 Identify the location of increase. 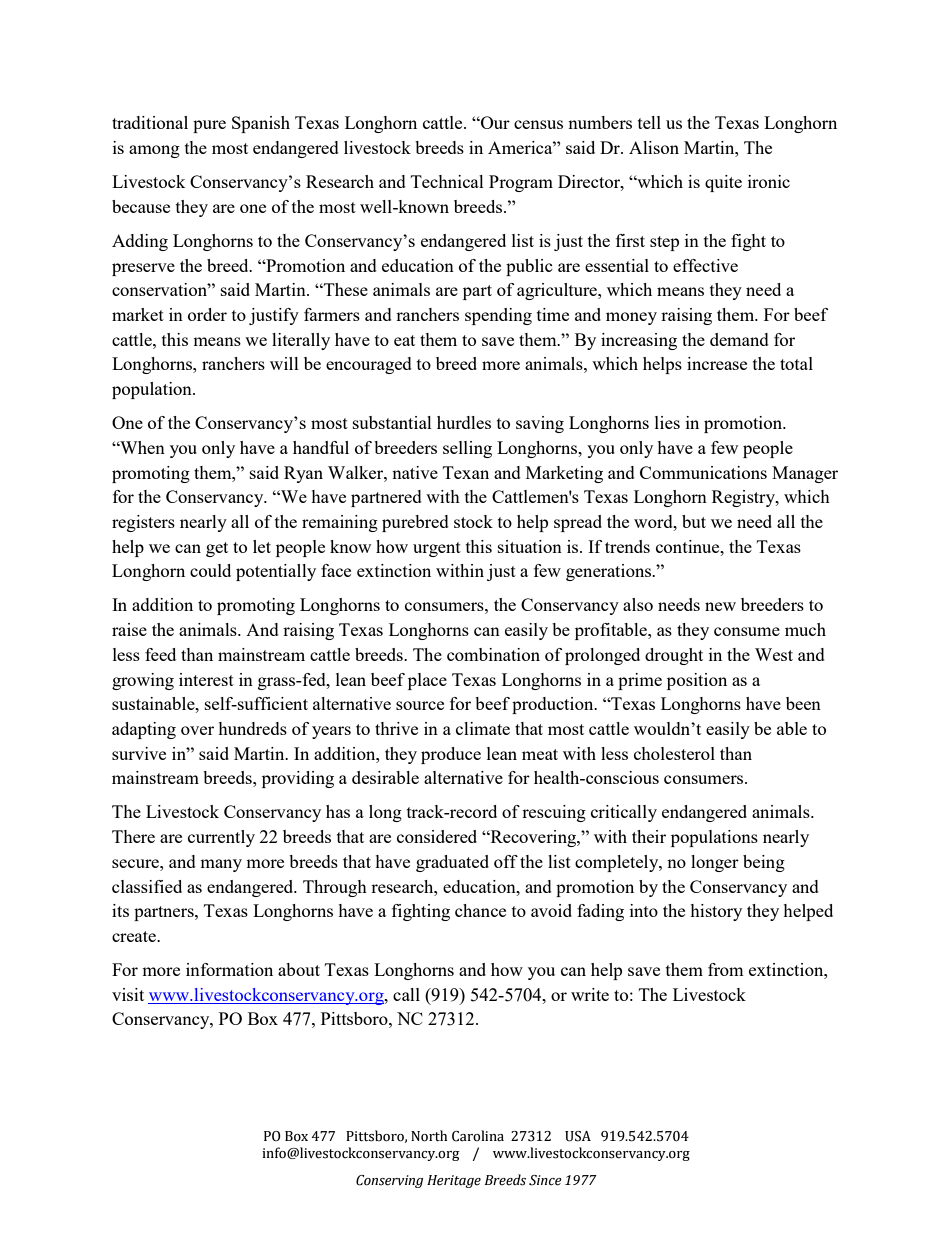
(717, 363).
